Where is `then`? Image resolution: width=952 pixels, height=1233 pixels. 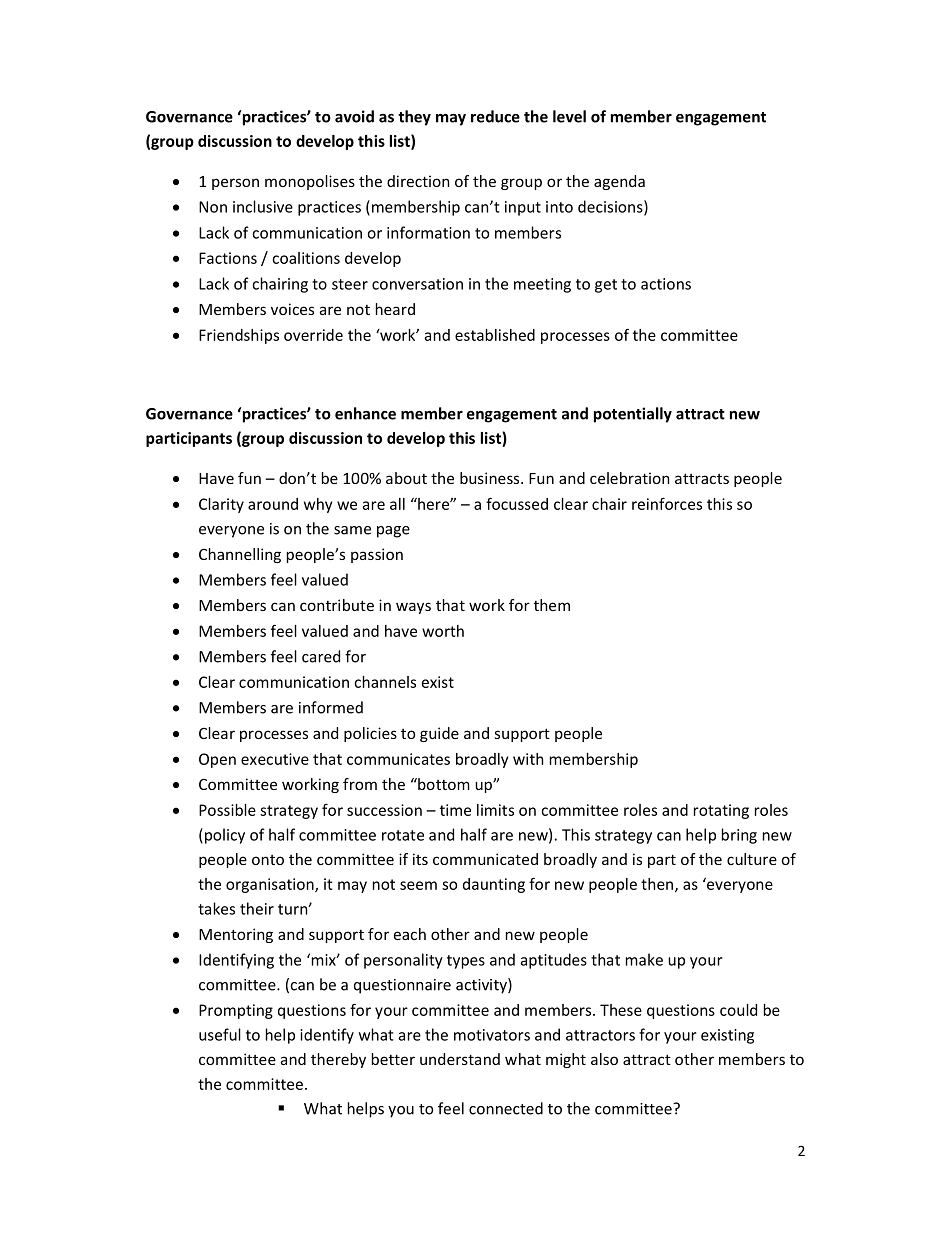 then is located at coordinates (658, 885).
